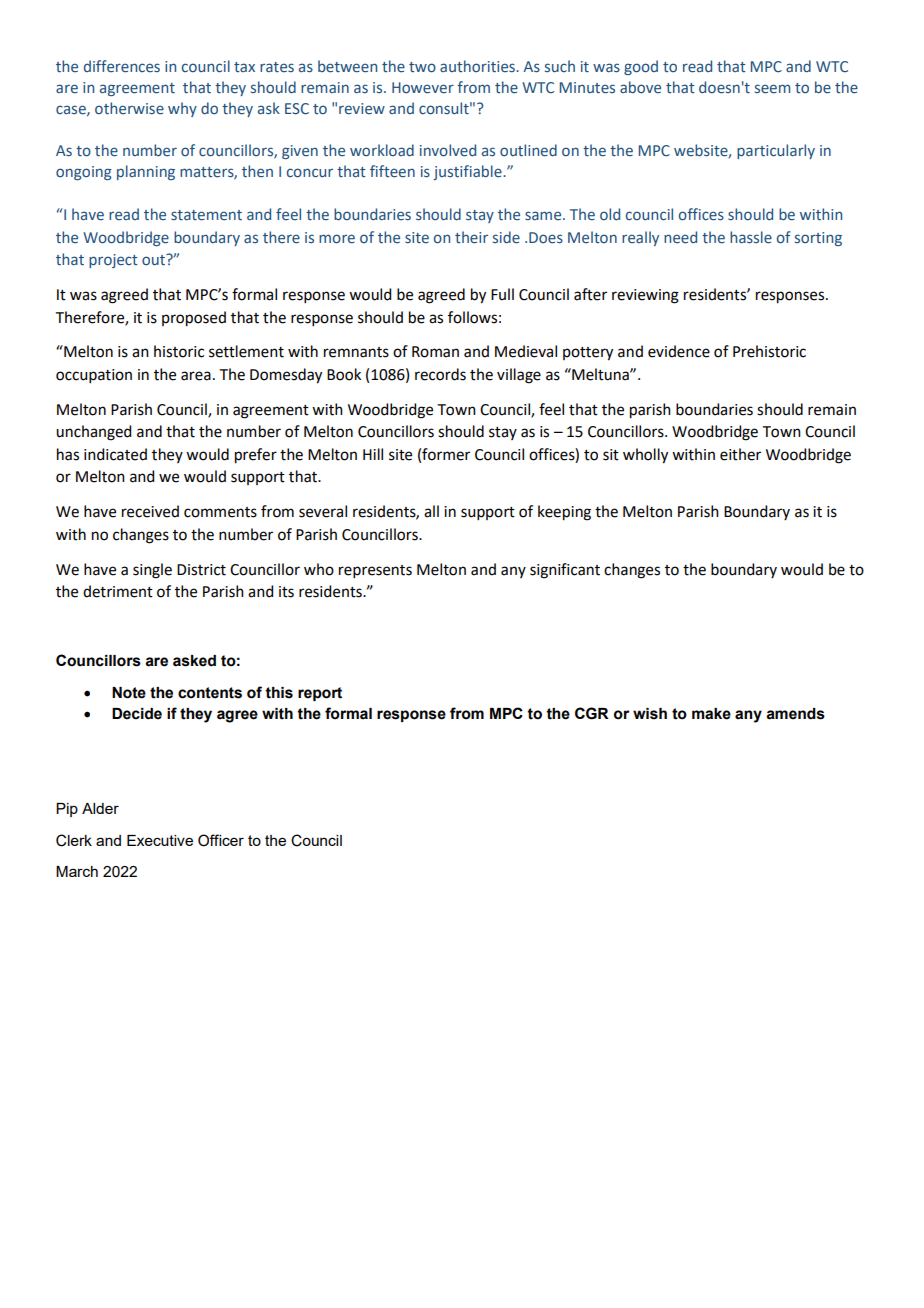  What do you see at coordinates (740, 454) in the document?
I see `either` at bounding box center [740, 454].
